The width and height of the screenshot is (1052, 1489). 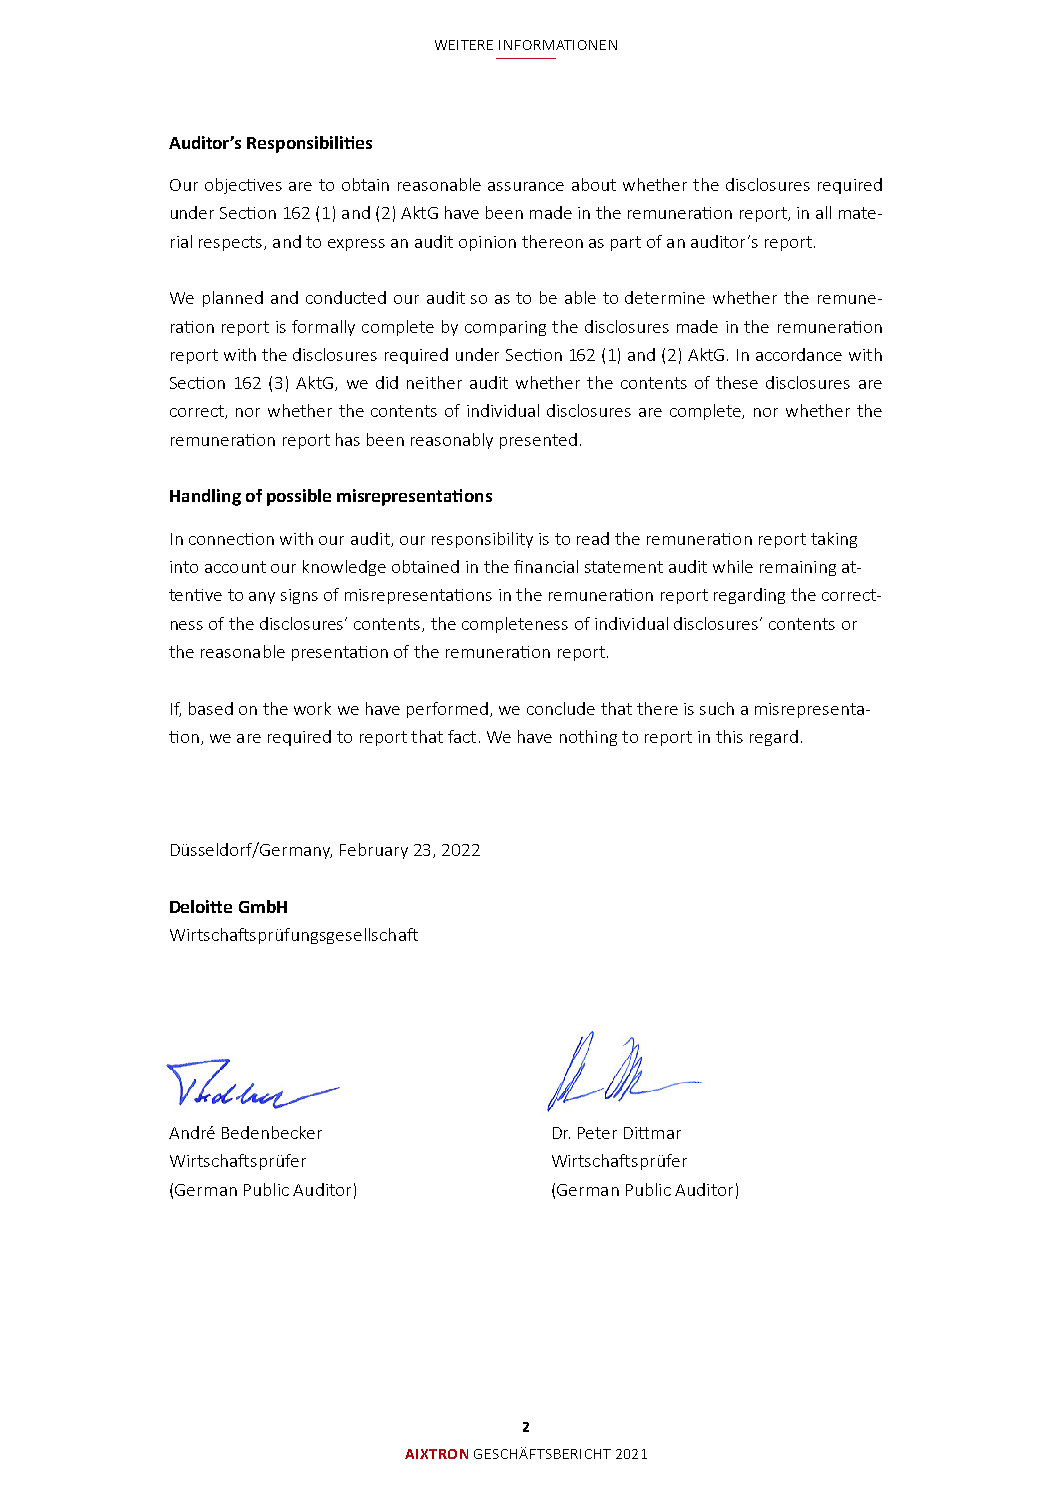 What do you see at coordinates (729, 736) in the screenshot?
I see `this` at bounding box center [729, 736].
